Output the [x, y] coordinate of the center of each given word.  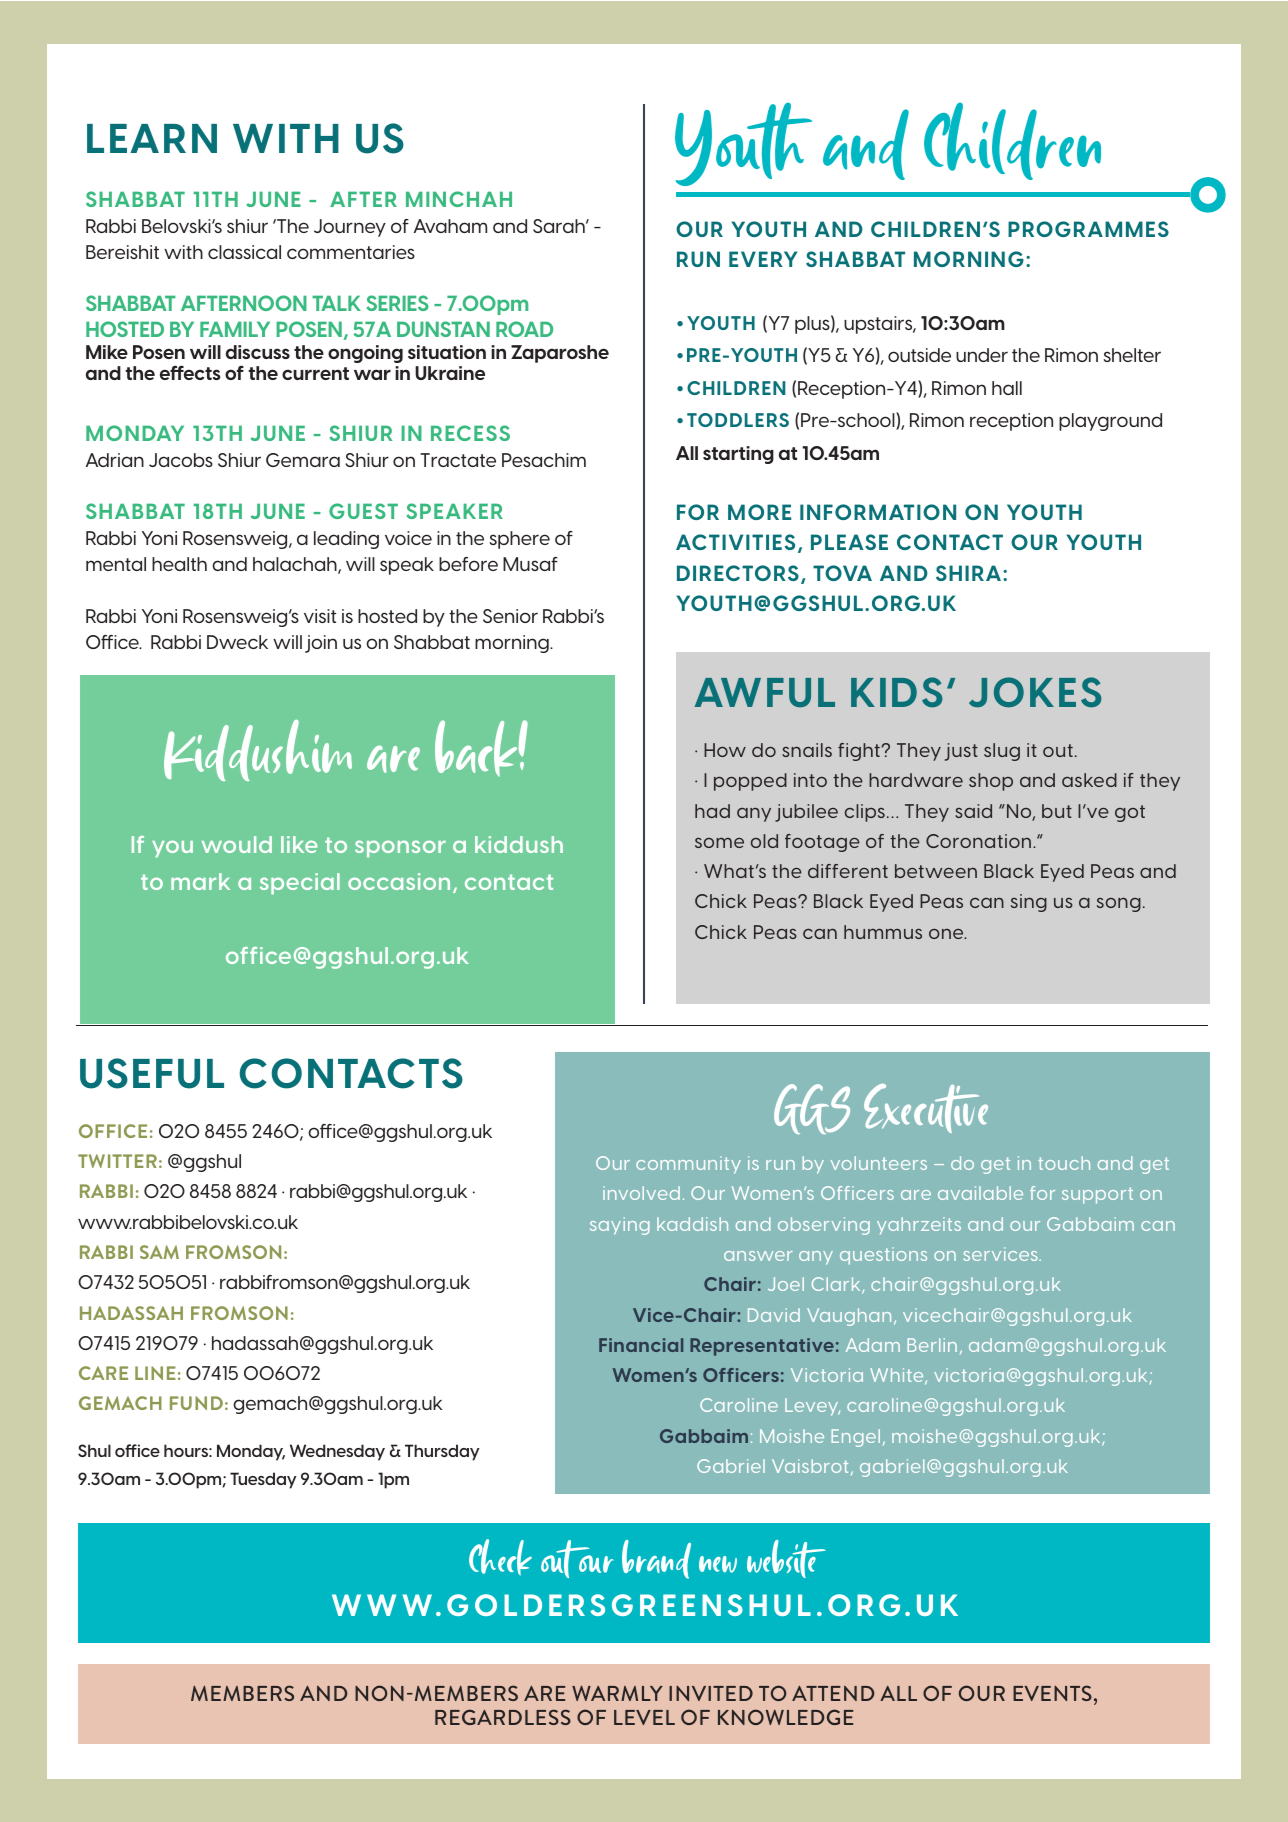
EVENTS [1052, 1693]
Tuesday [263, 1480]
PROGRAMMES [1088, 229]
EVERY [763, 259]
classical [244, 252]
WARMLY [617, 1693]
